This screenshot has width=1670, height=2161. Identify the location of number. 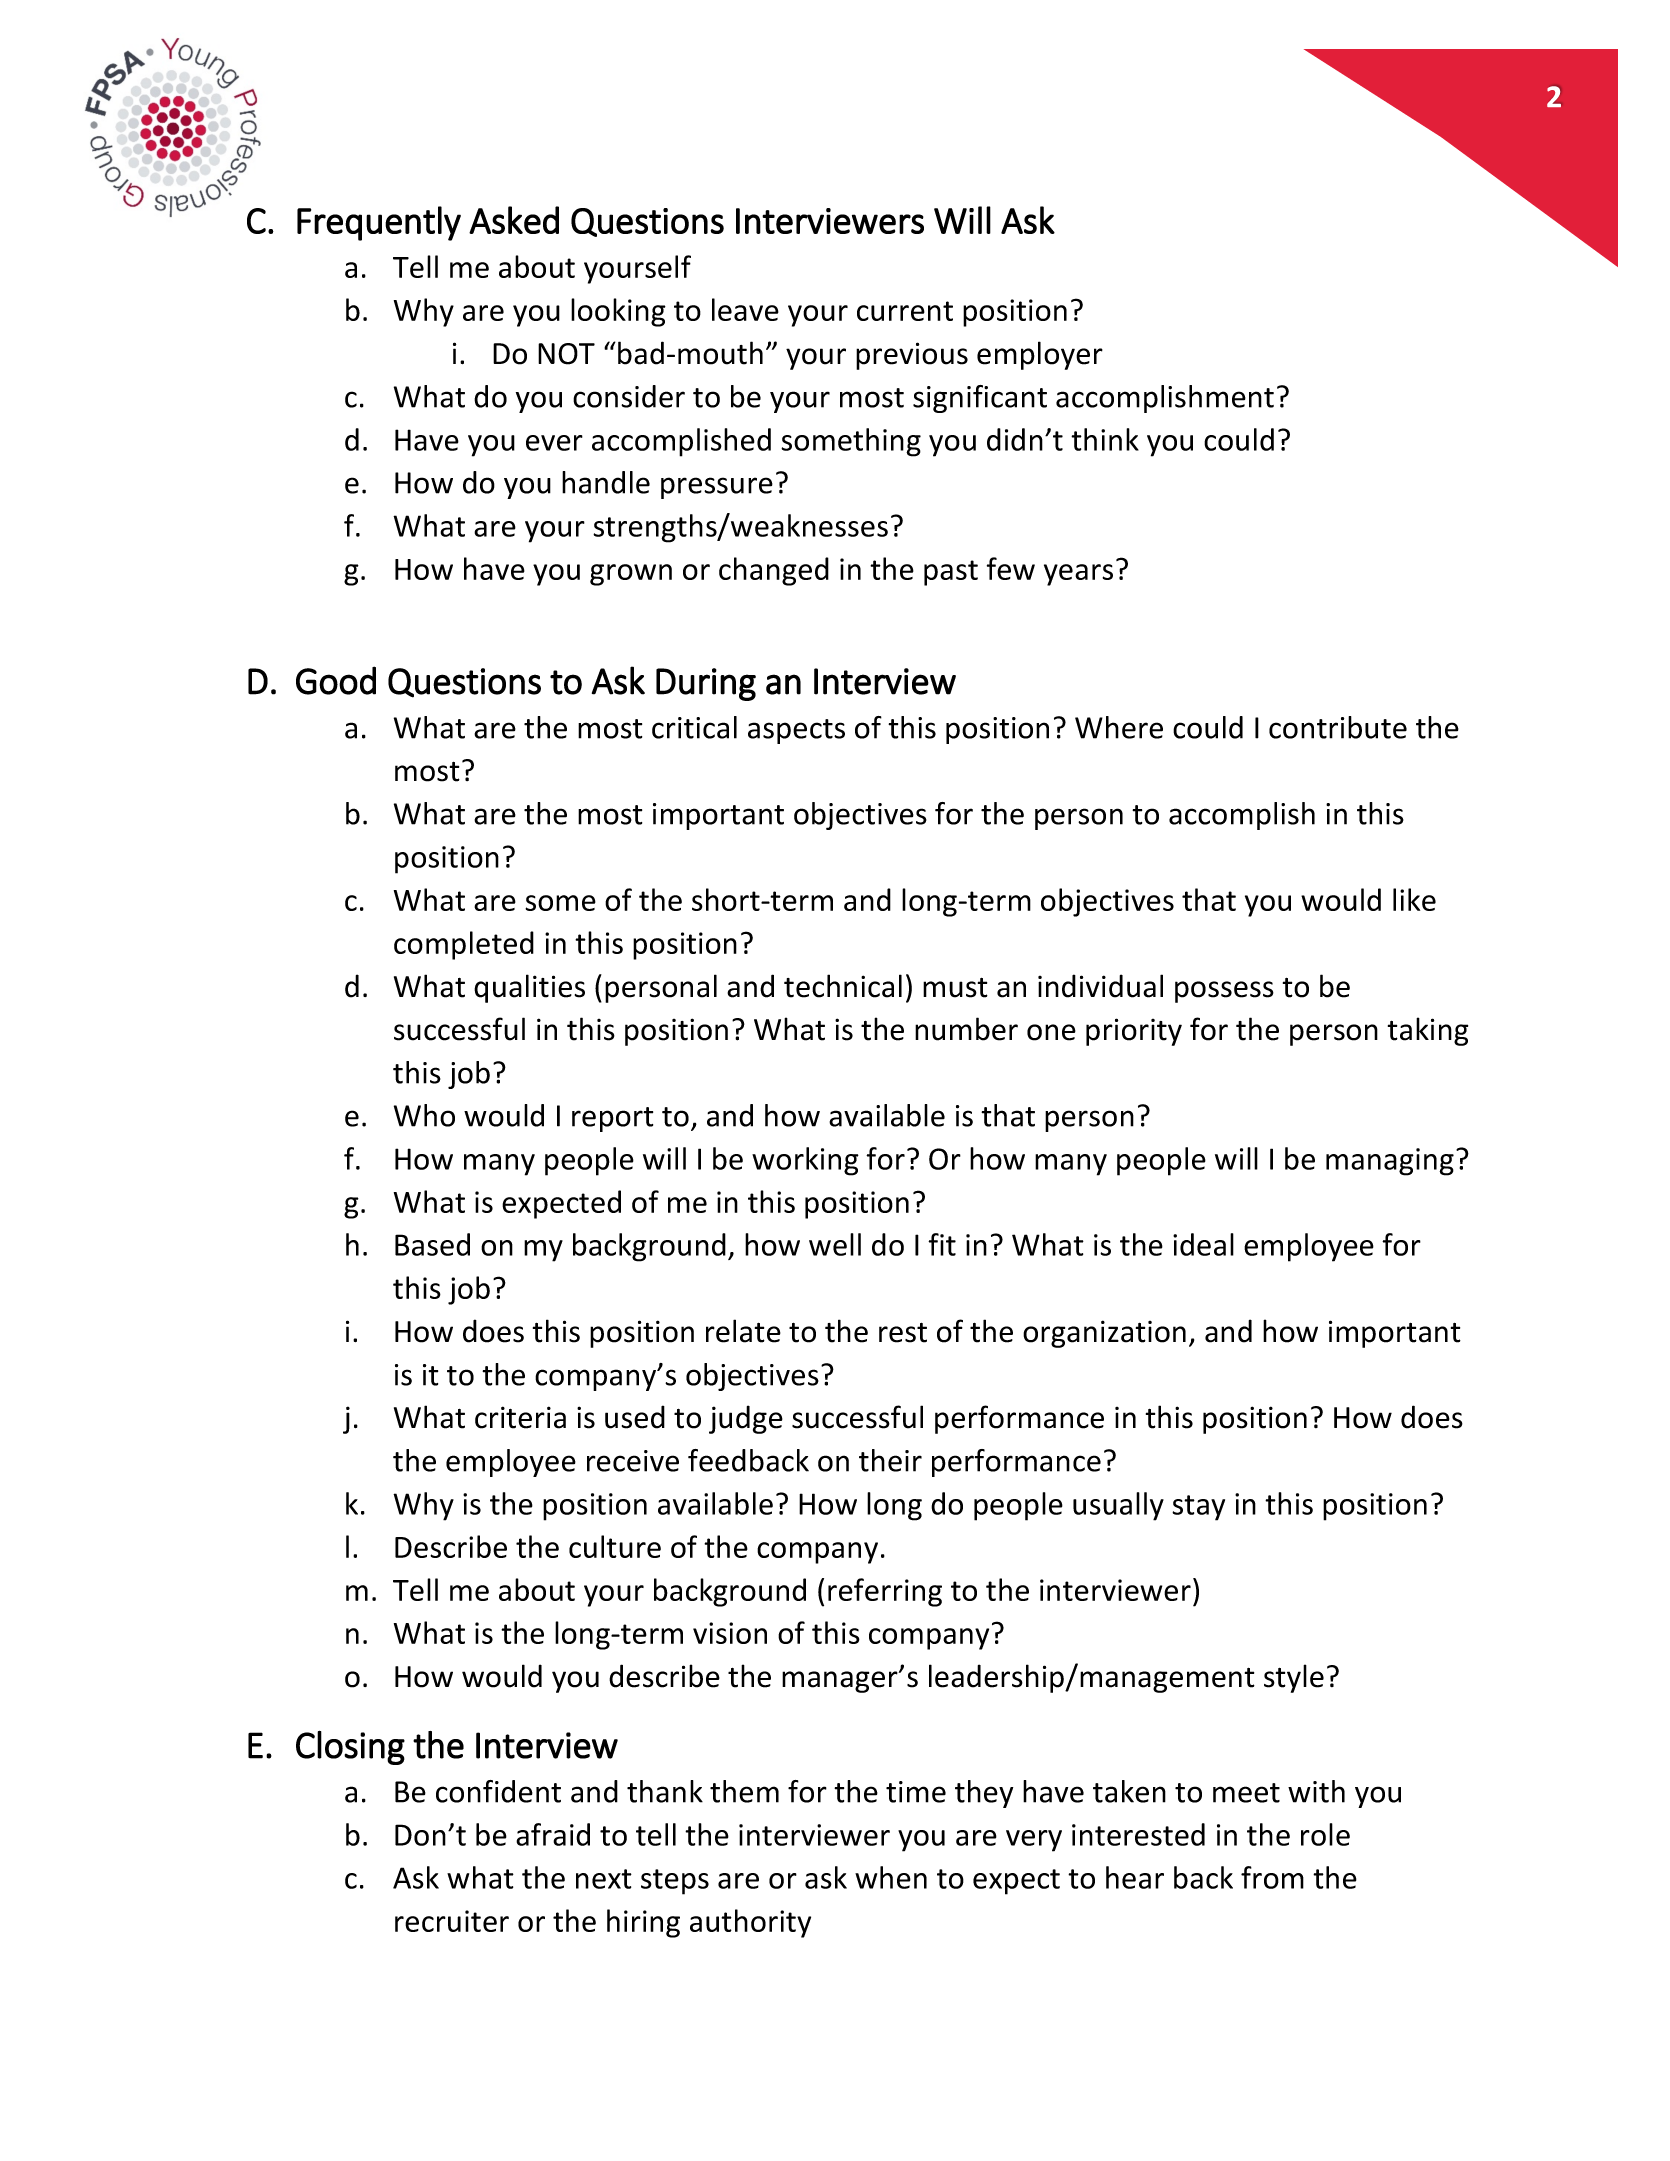
(966, 1029).
